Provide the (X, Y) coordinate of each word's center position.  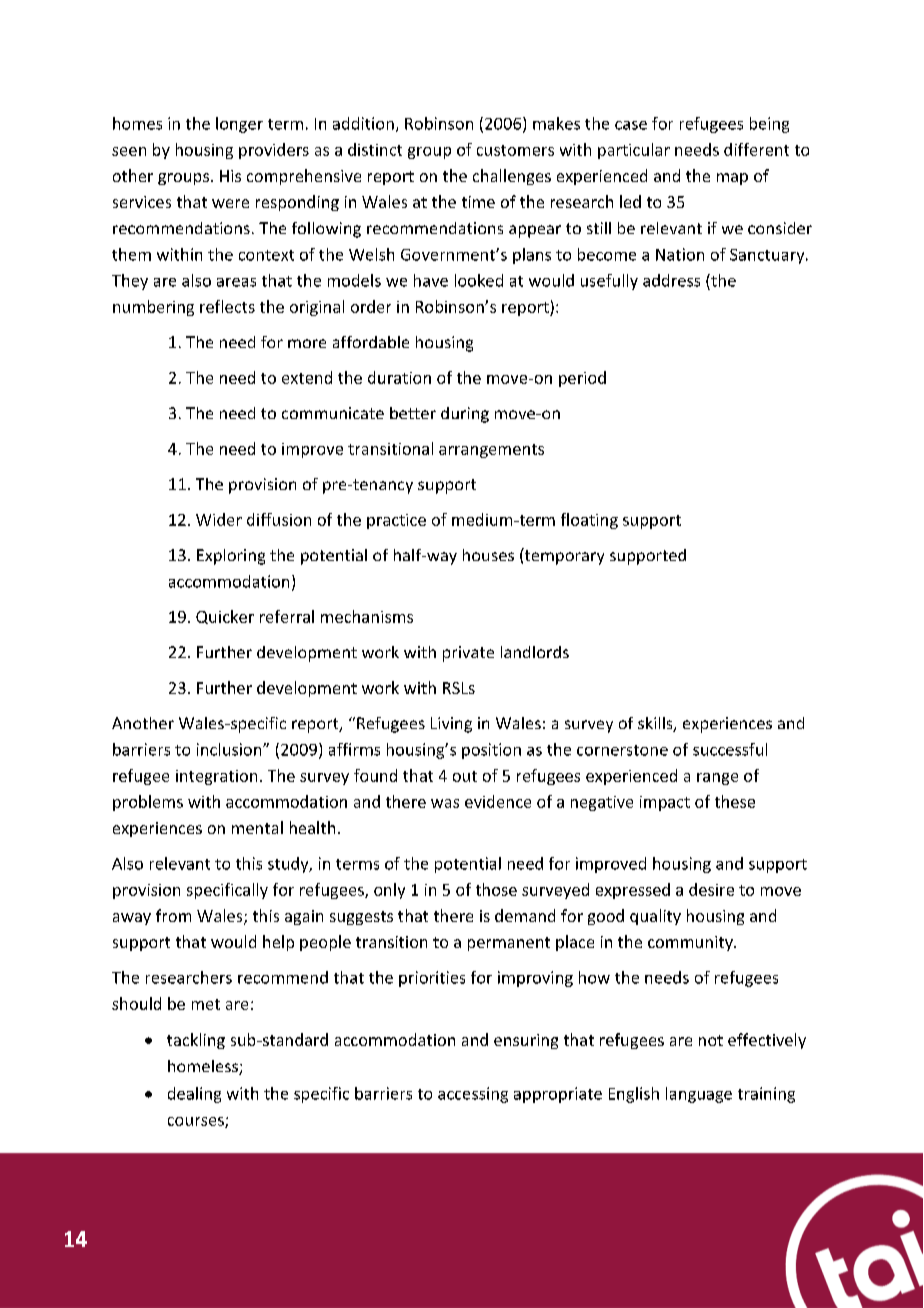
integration (216, 777)
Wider (219, 519)
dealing (194, 1095)
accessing (473, 1095)
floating (589, 521)
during (465, 415)
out (465, 776)
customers (515, 150)
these (735, 801)
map (732, 179)
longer (239, 125)
